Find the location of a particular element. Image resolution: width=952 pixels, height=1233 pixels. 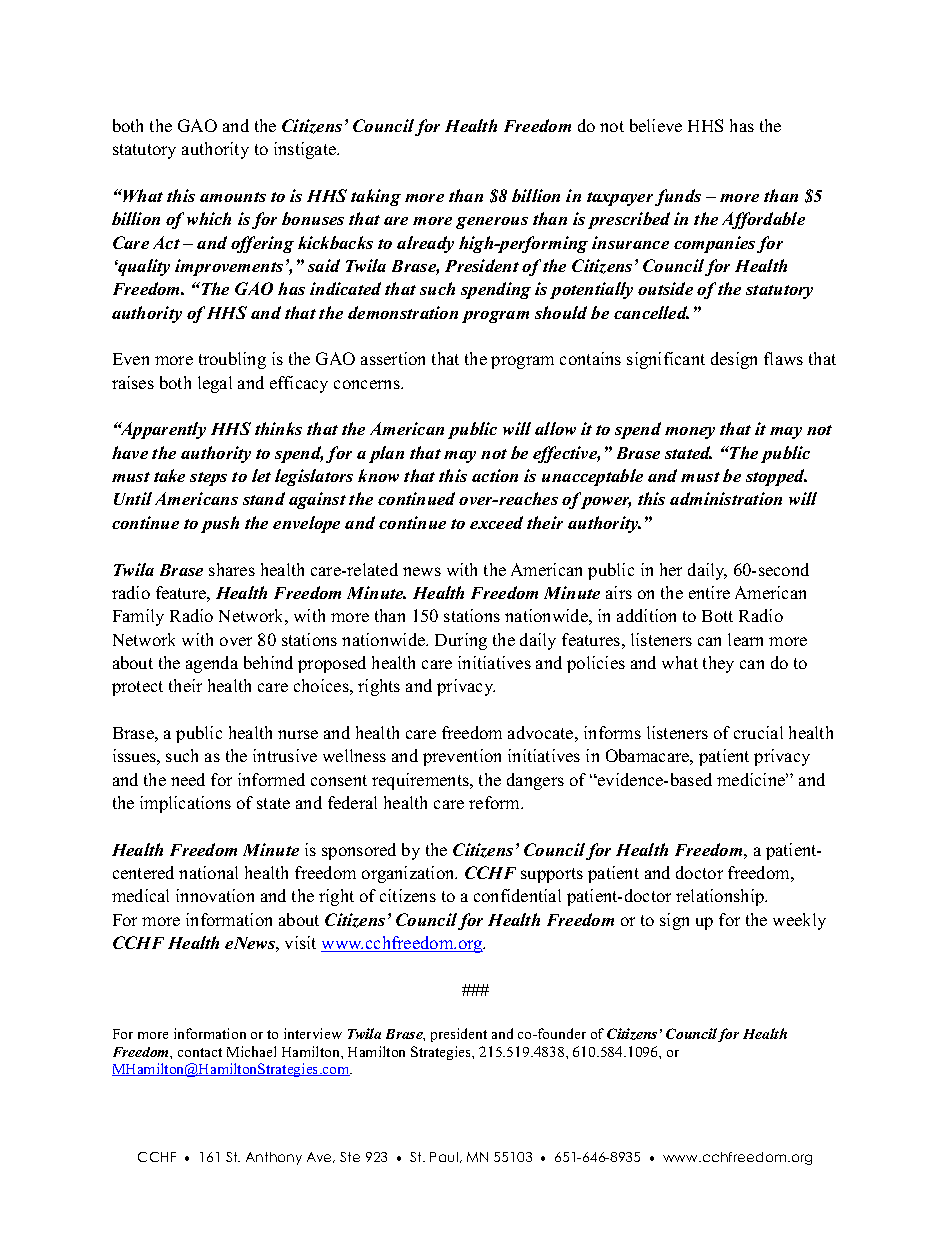

amounts is located at coordinates (233, 197).
